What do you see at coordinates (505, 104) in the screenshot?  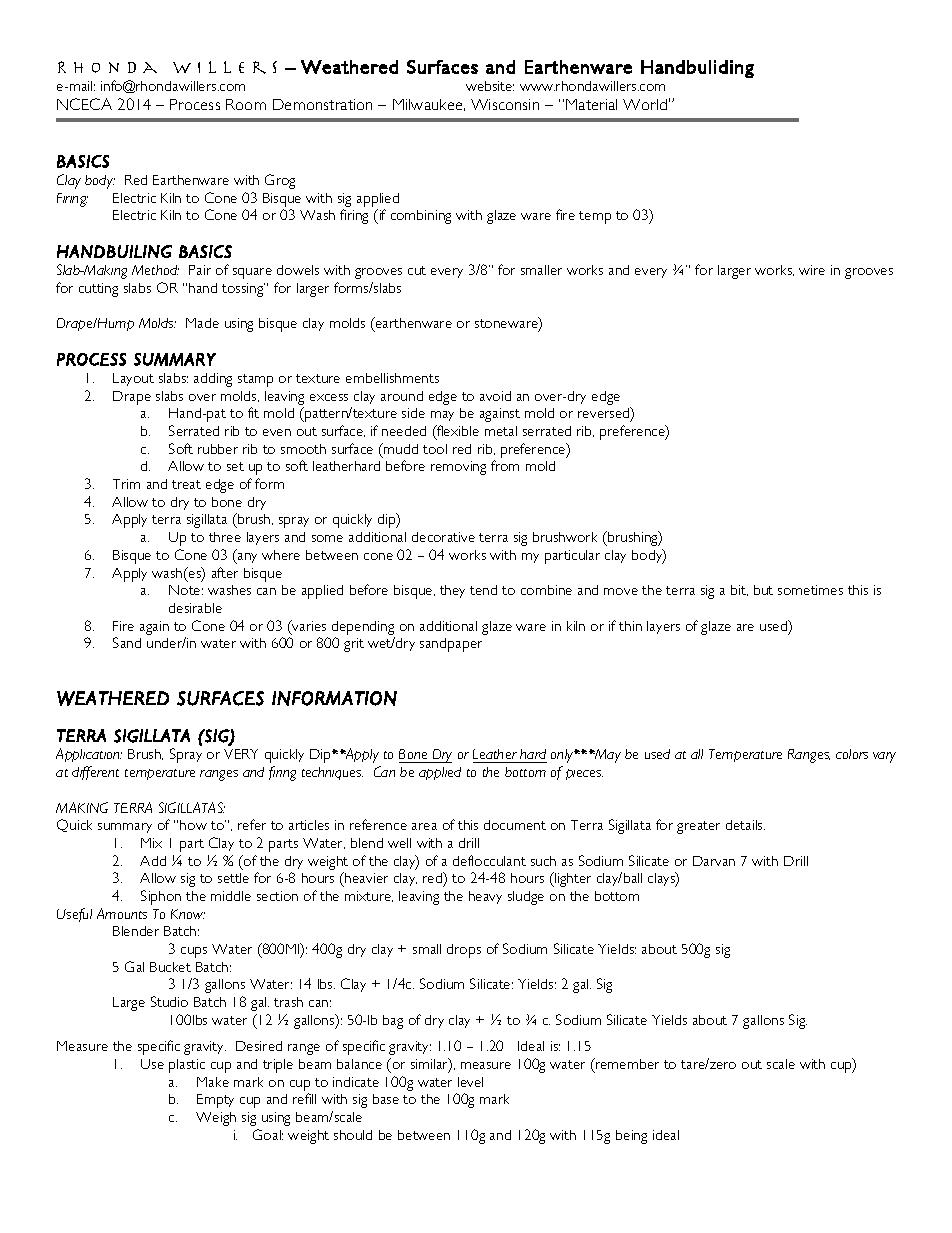 I see `Wisconsin` at bounding box center [505, 104].
